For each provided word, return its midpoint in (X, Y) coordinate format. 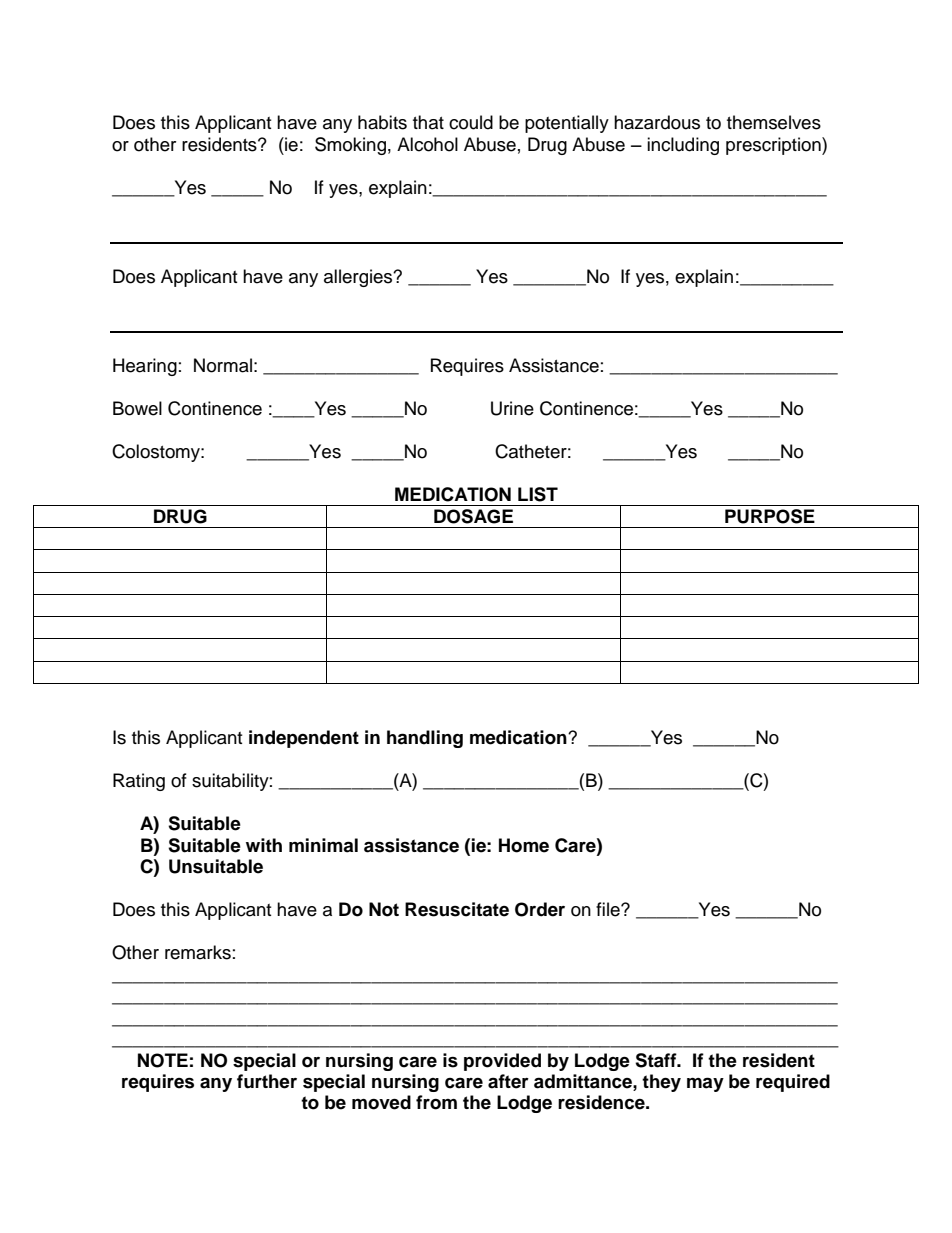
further (267, 1081)
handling (425, 739)
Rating (139, 782)
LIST (538, 494)
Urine (512, 408)
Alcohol (427, 144)
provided (502, 1062)
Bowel (137, 408)
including (683, 146)
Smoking (350, 146)
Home (524, 845)
